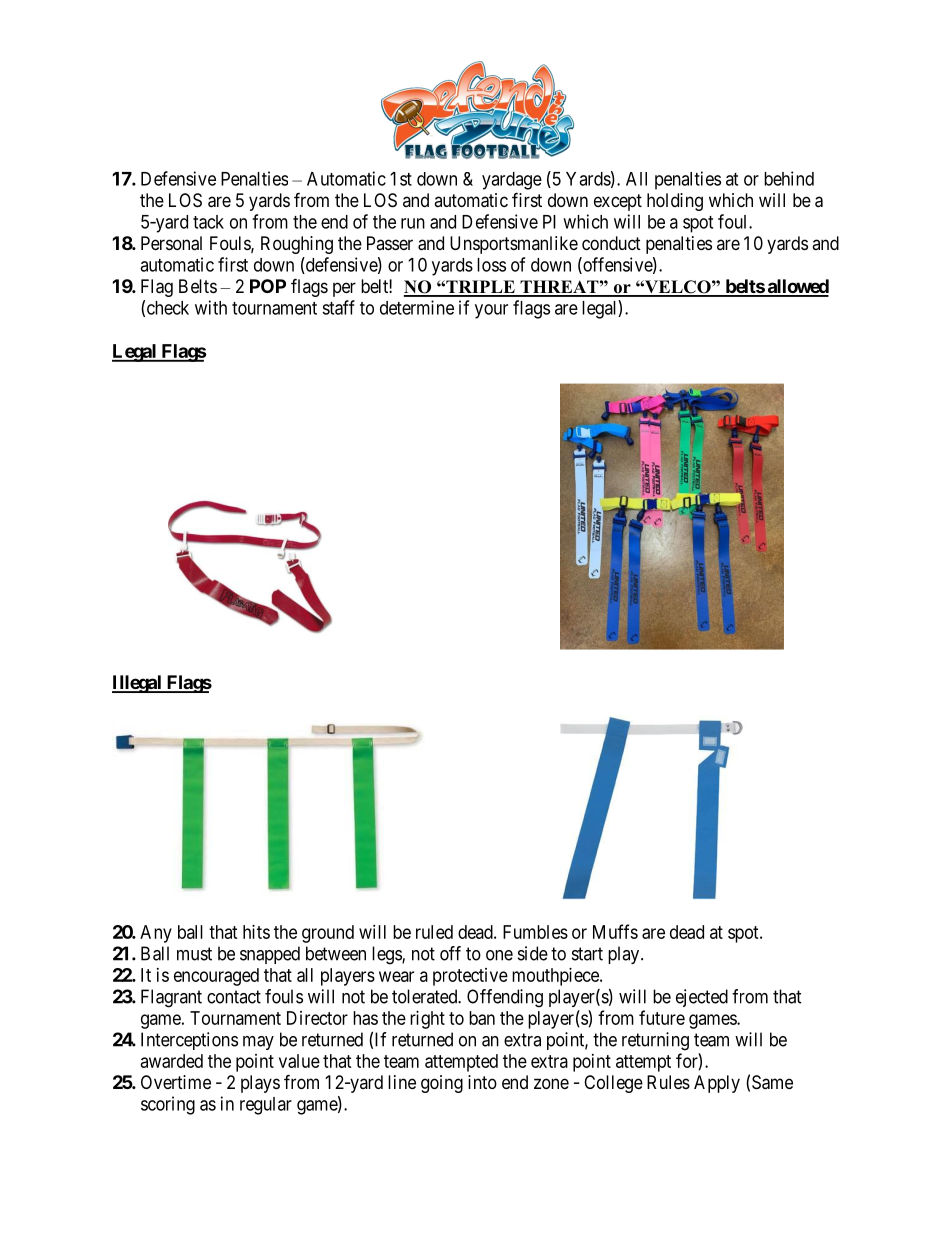 Image resolution: width=952 pixels, height=1233 pixels. Describe the element at coordinates (797, 287) in the document. I see `allowed` at that location.
